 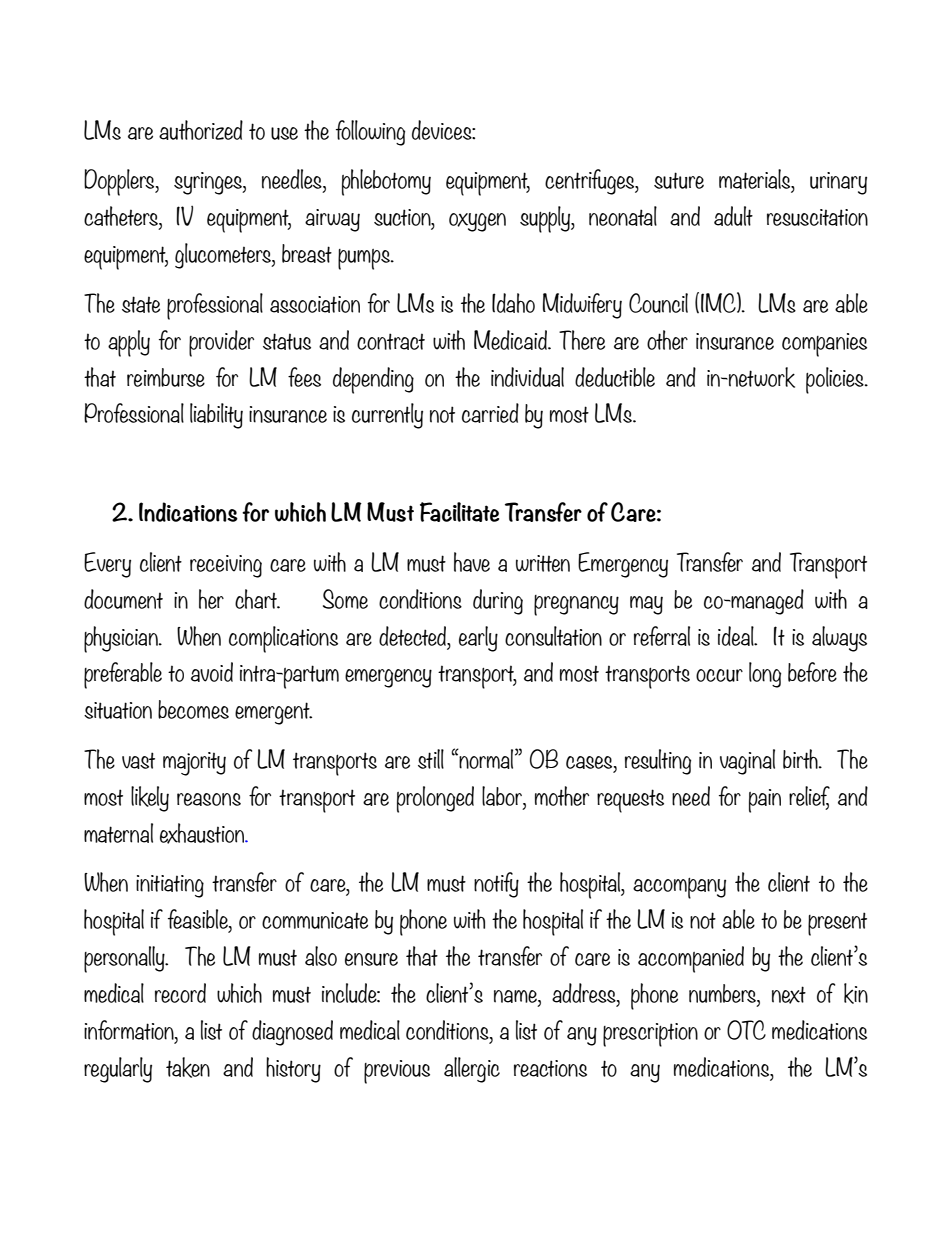 What do you see at coordinates (746, 1030) in the screenshot?
I see `OTC` at bounding box center [746, 1030].
